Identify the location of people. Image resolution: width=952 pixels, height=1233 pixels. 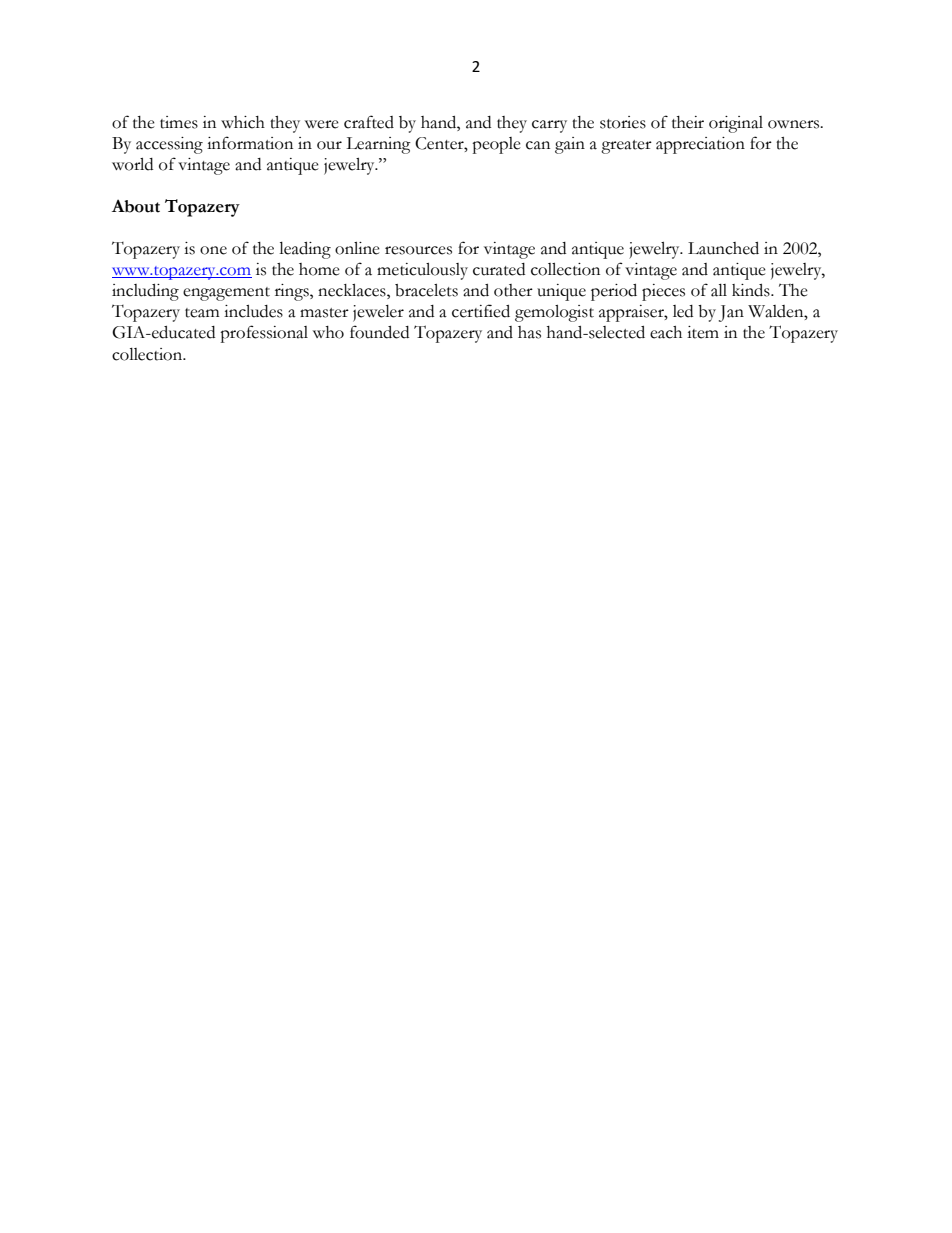
(496, 145).
